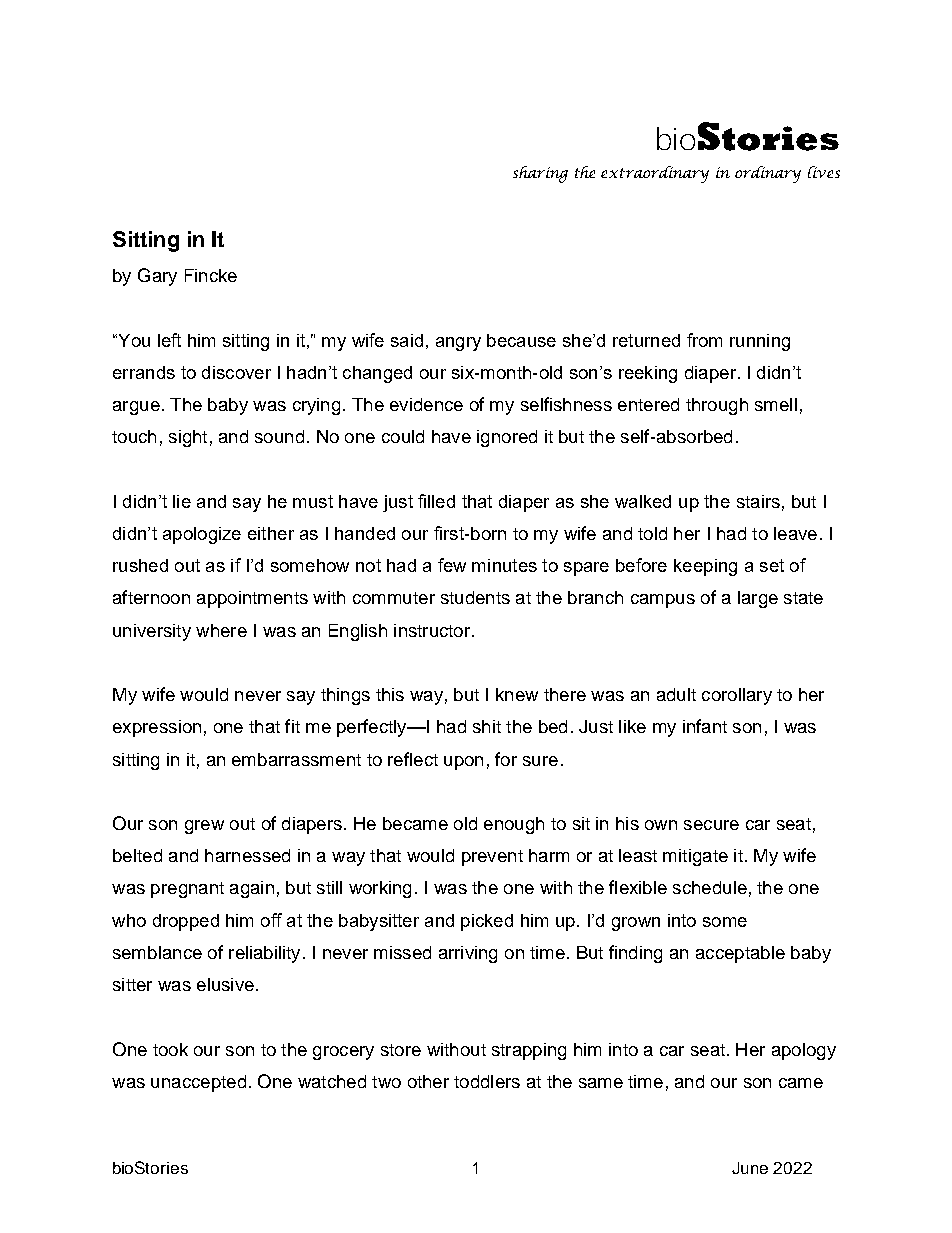  I want to click on toddlers, so click(487, 1081).
